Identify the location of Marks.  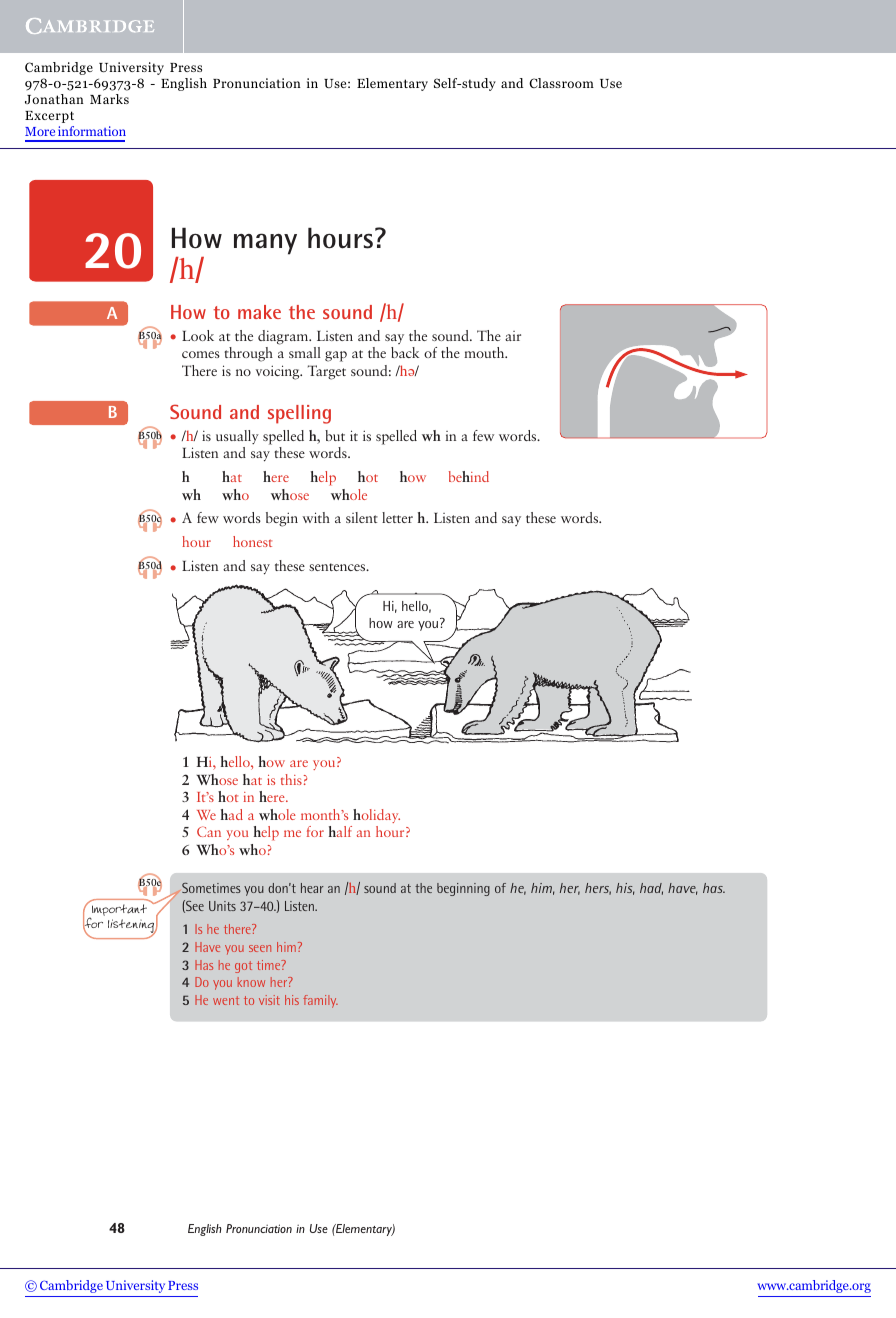
(109, 99).
